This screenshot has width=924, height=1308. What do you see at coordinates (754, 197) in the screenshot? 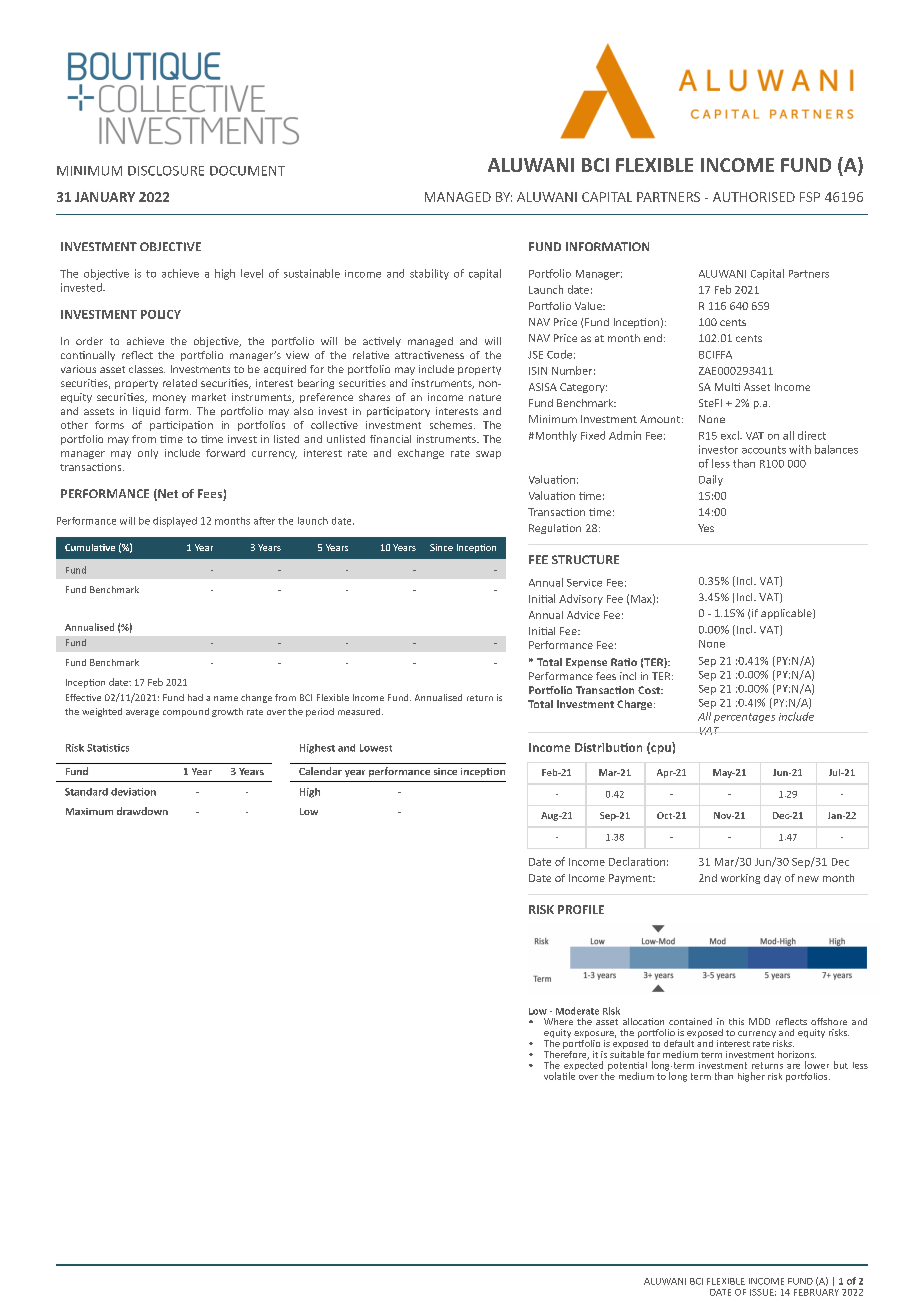
I see `AUTHORISED` at bounding box center [754, 197].
